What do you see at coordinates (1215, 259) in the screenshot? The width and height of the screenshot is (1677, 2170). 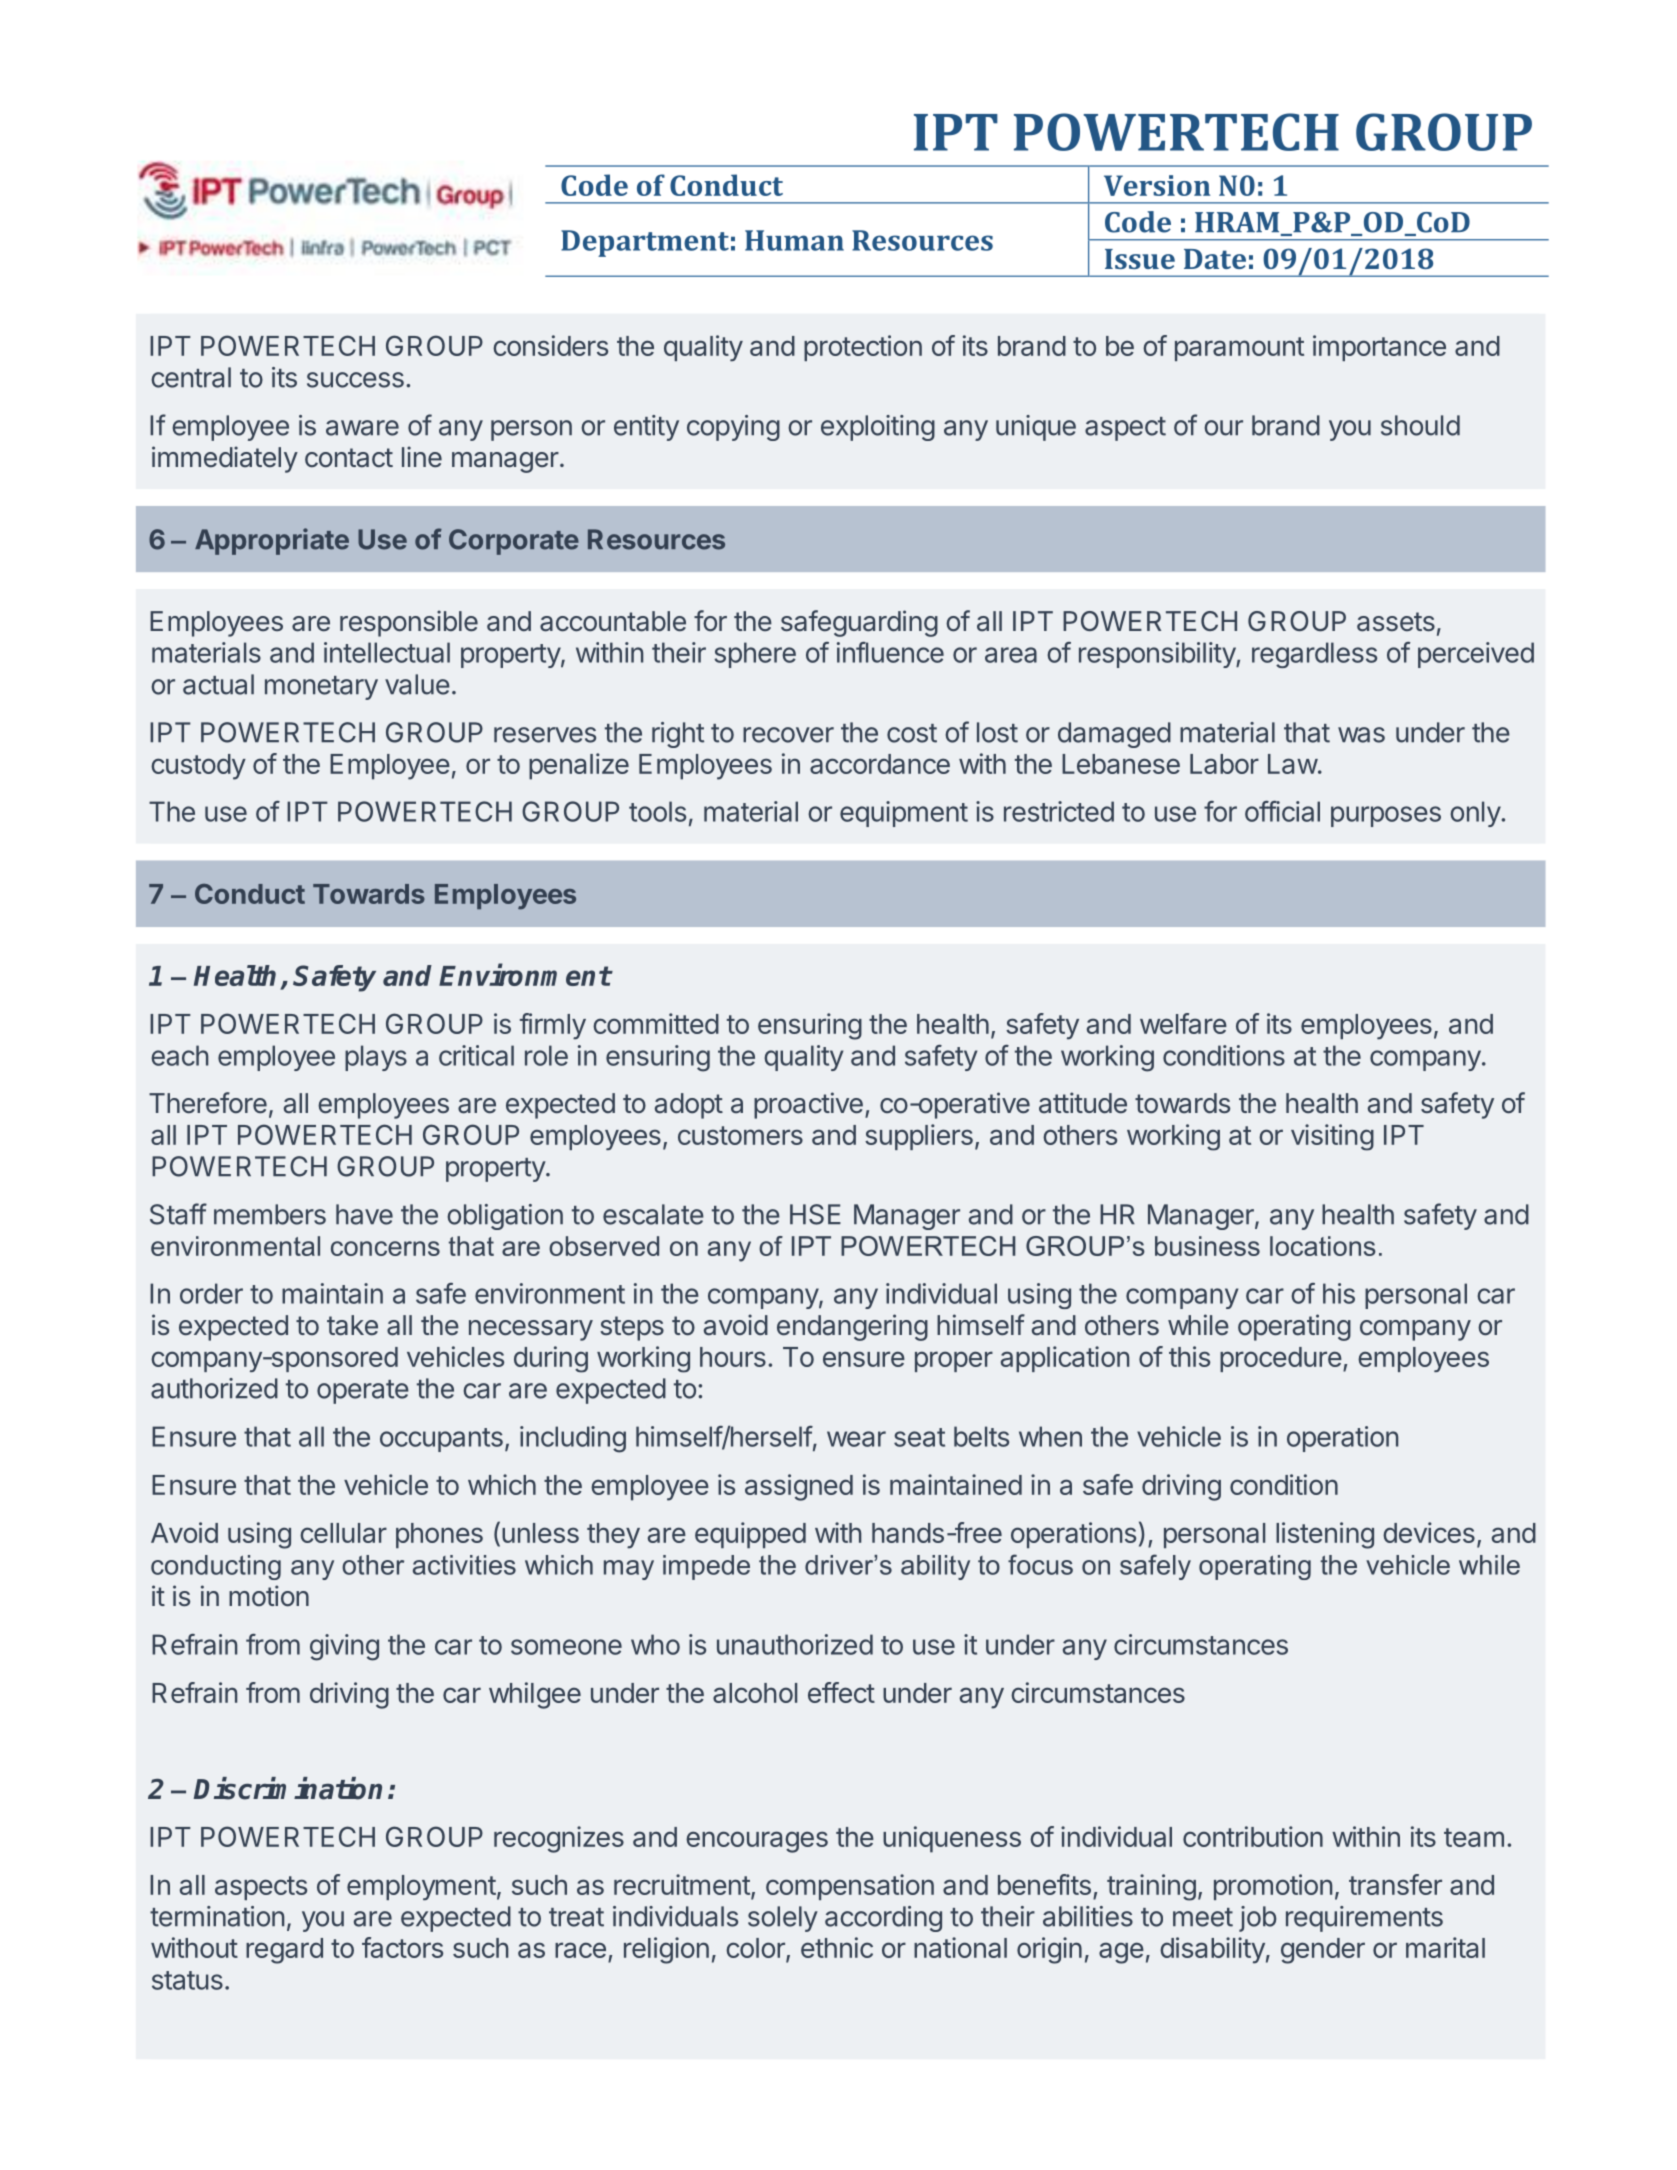 I see `Date` at bounding box center [1215, 259].
